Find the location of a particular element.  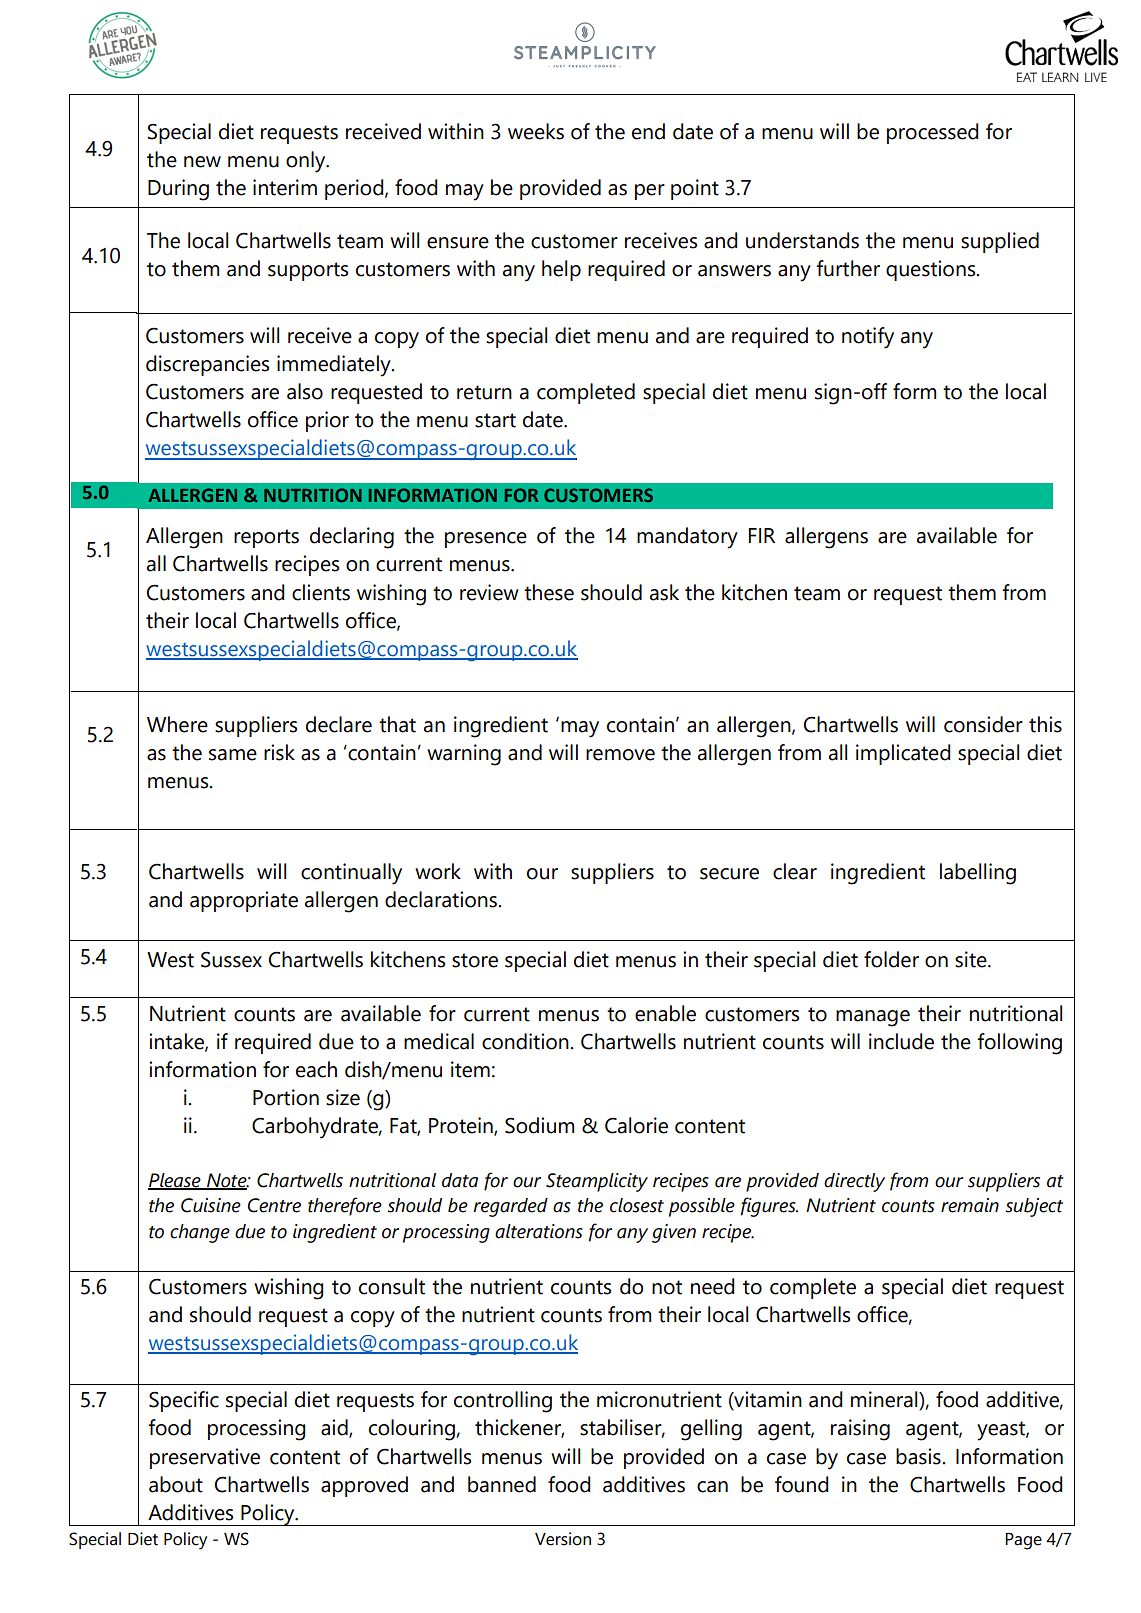

labelling is located at coordinates (978, 874).
